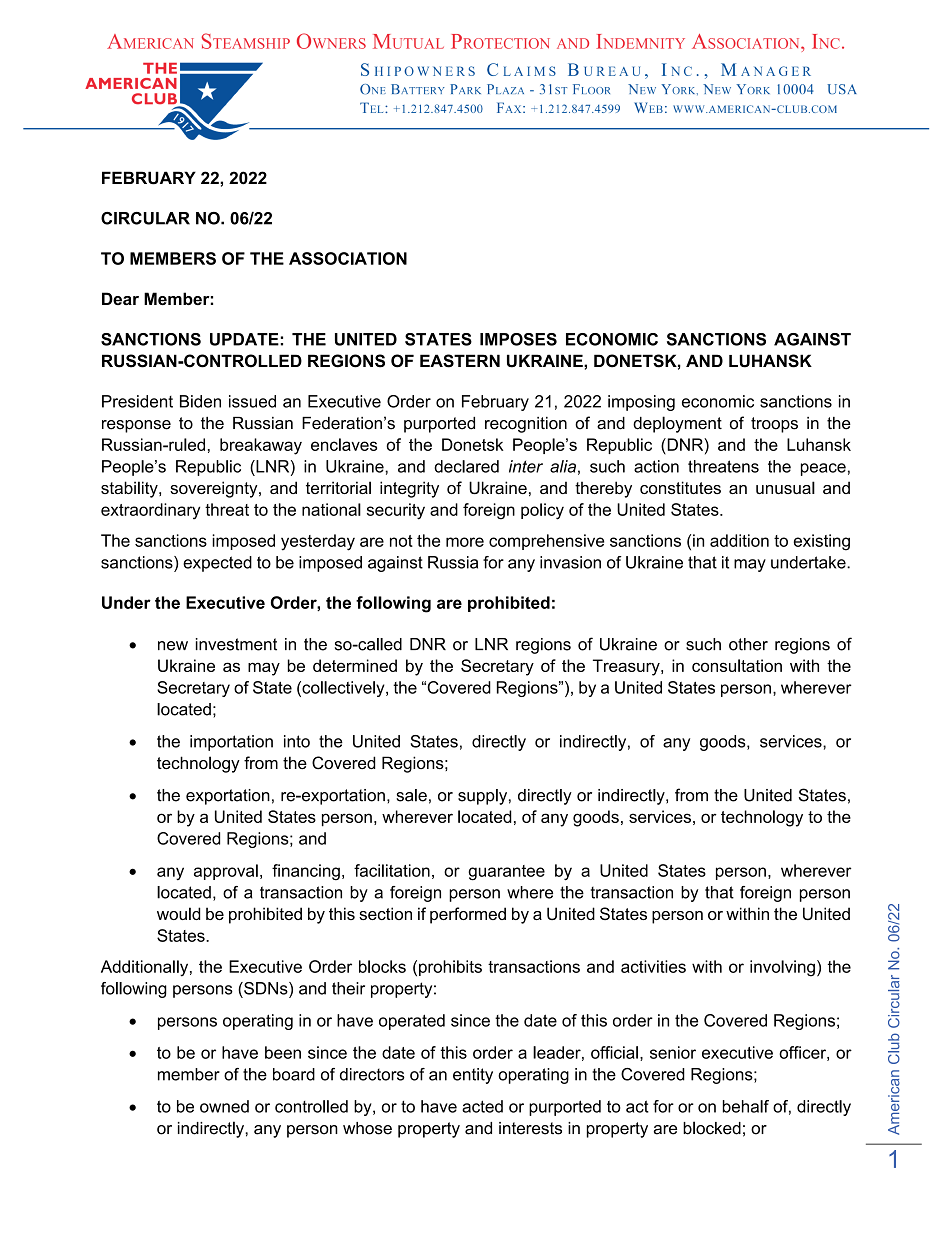 This screenshot has height=1233, width=952. What do you see at coordinates (217, 564) in the screenshot?
I see `expected` at bounding box center [217, 564].
